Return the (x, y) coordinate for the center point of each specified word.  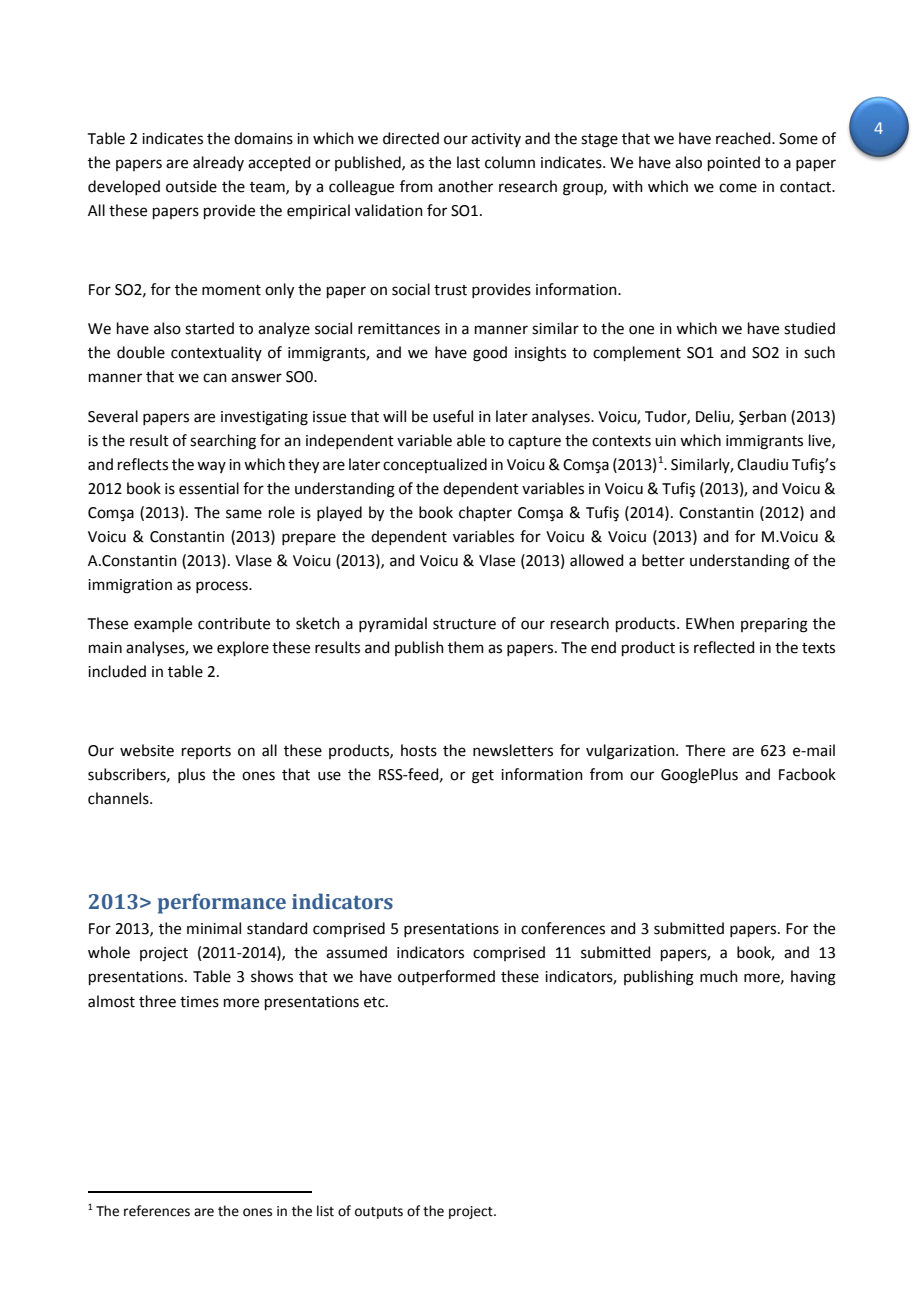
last (468, 162)
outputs (379, 1213)
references (157, 1211)
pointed (734, 163)
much (719, 976)
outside (191, 186)
